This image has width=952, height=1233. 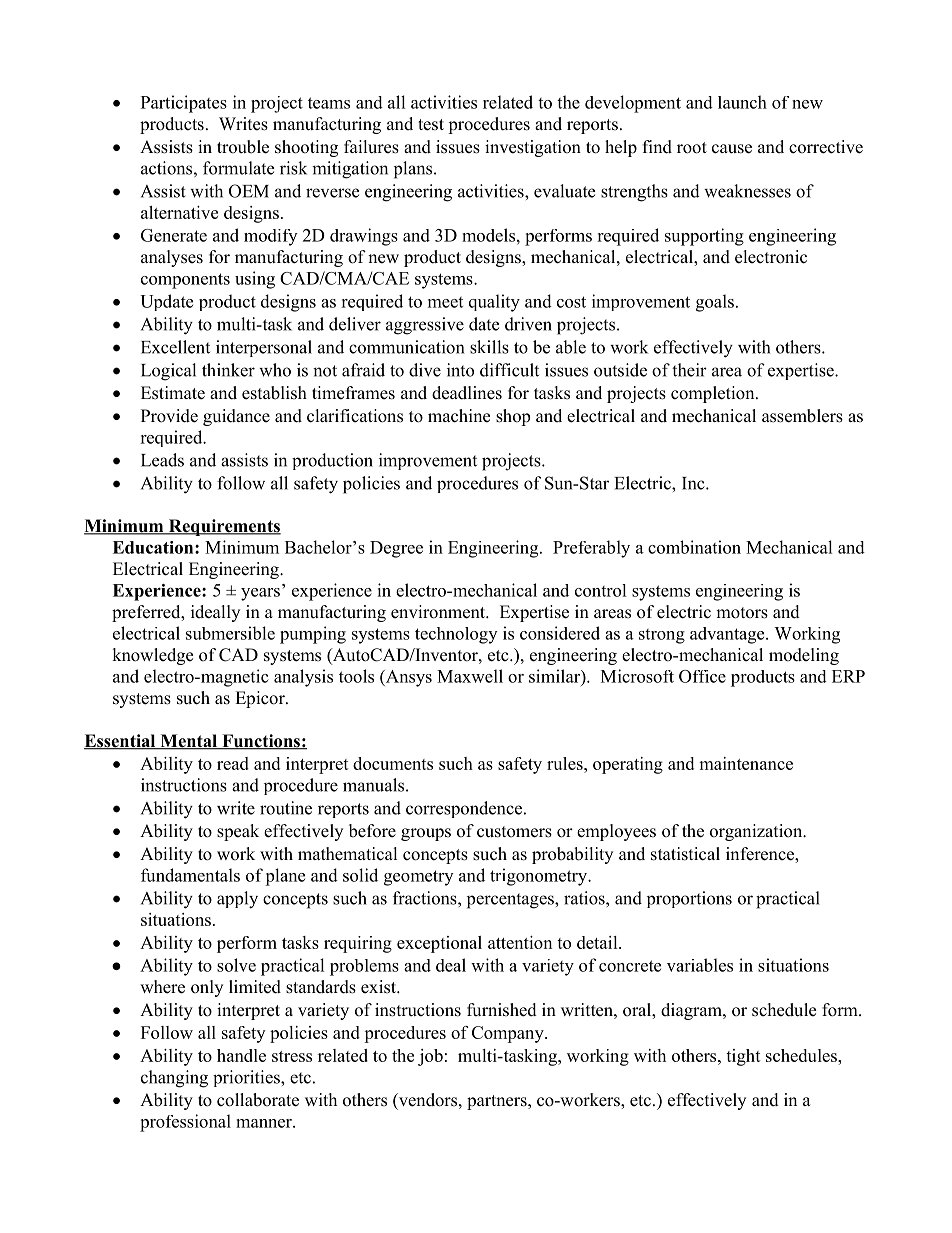 I want to click on motors, so click(x=742, y=613).
